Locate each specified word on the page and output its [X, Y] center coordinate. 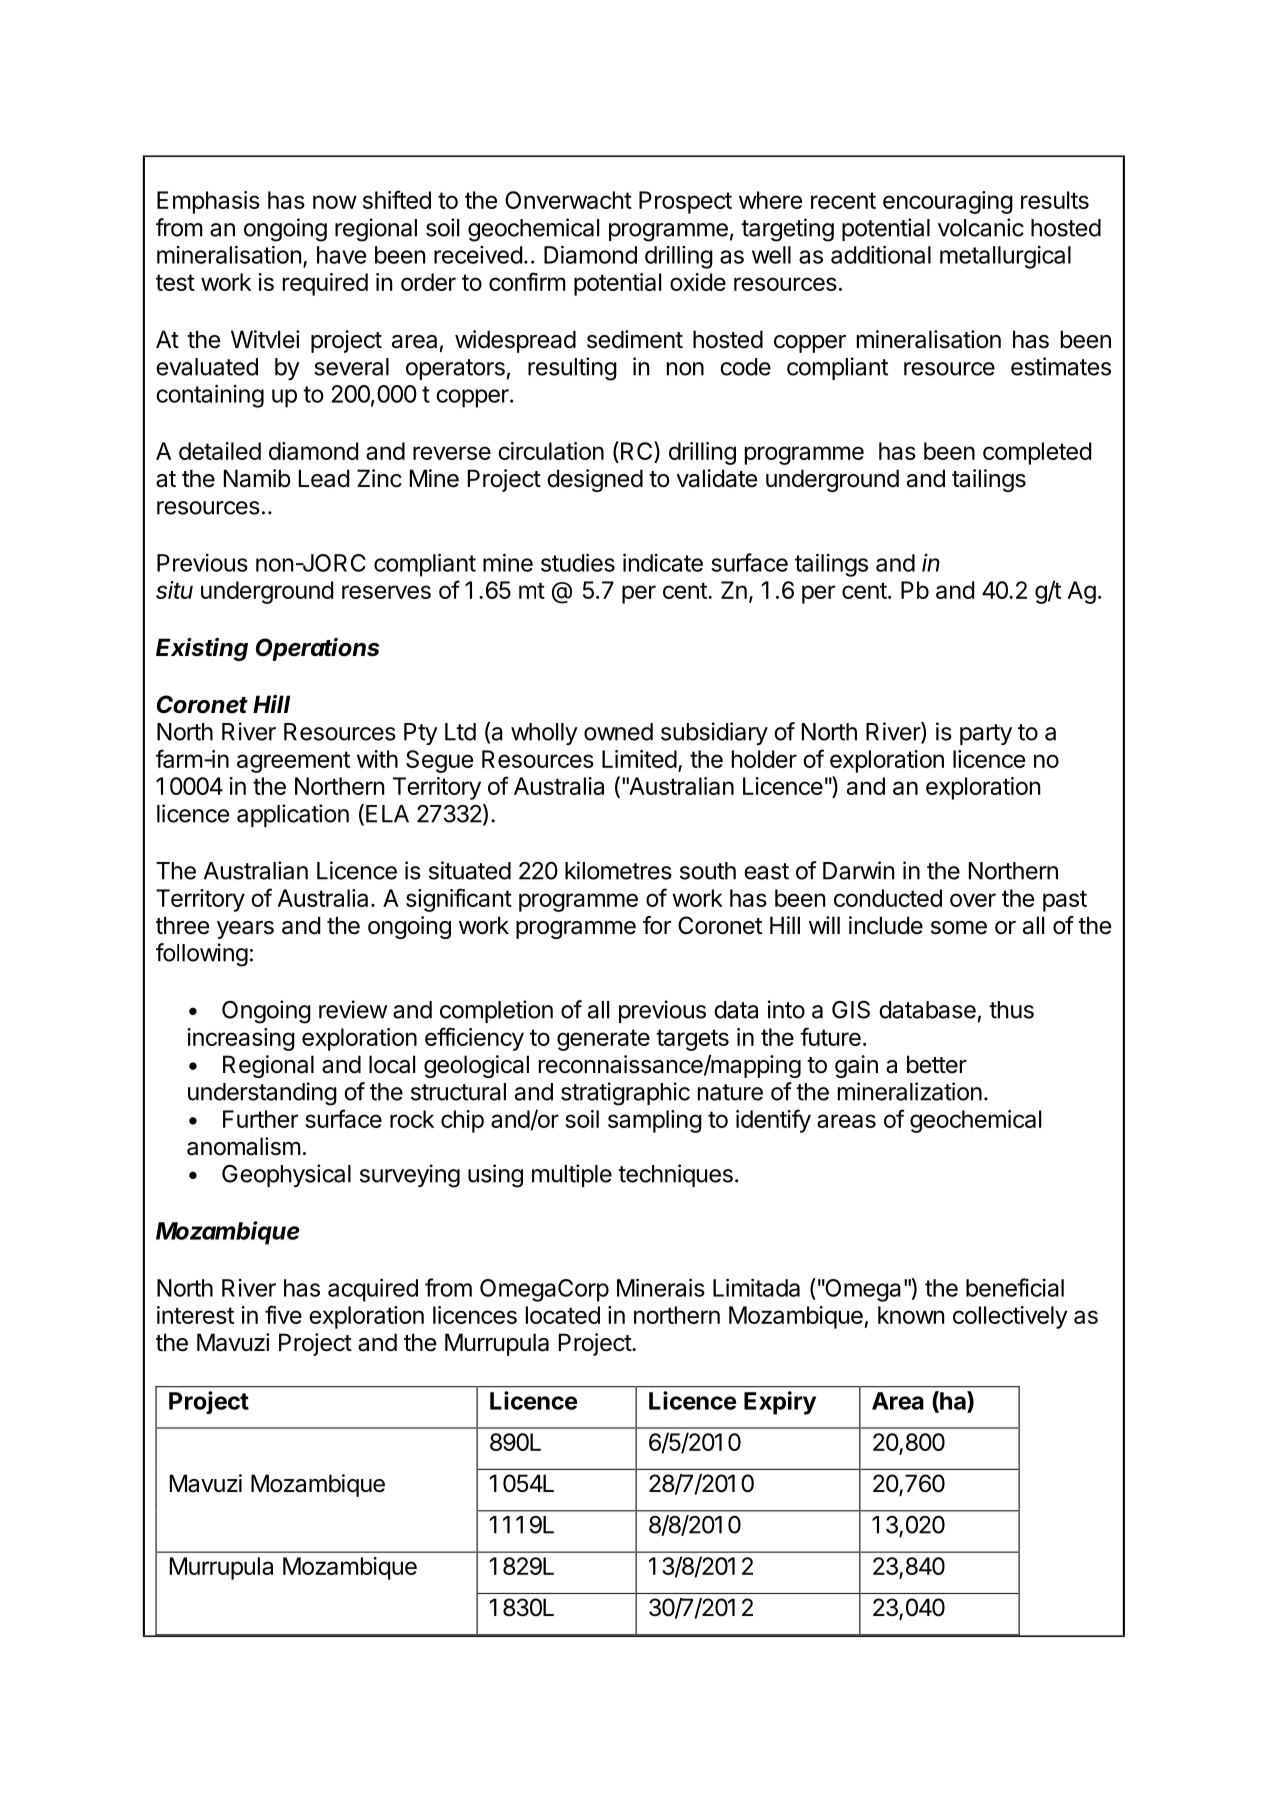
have [341, 255]
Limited [639, 759]
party [986, 734]
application [293, 815]
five [283, 1314]
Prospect [685, 202]
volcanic [981, 227]
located [563, 1315]
